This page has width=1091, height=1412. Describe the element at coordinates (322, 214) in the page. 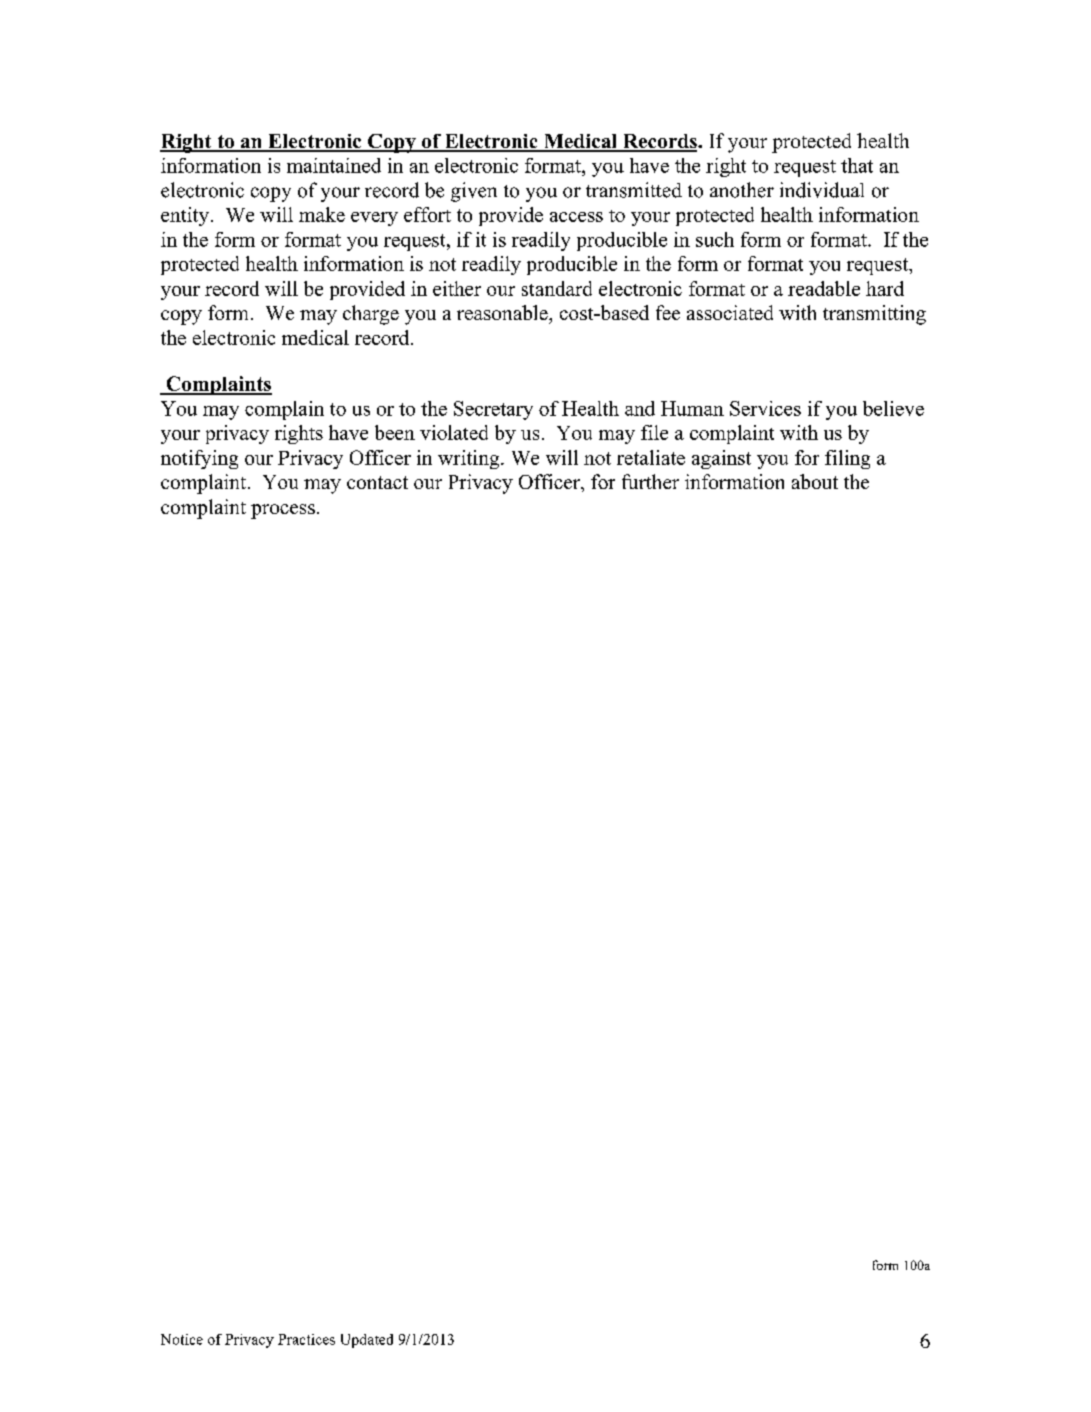

I see `make` at that location.
